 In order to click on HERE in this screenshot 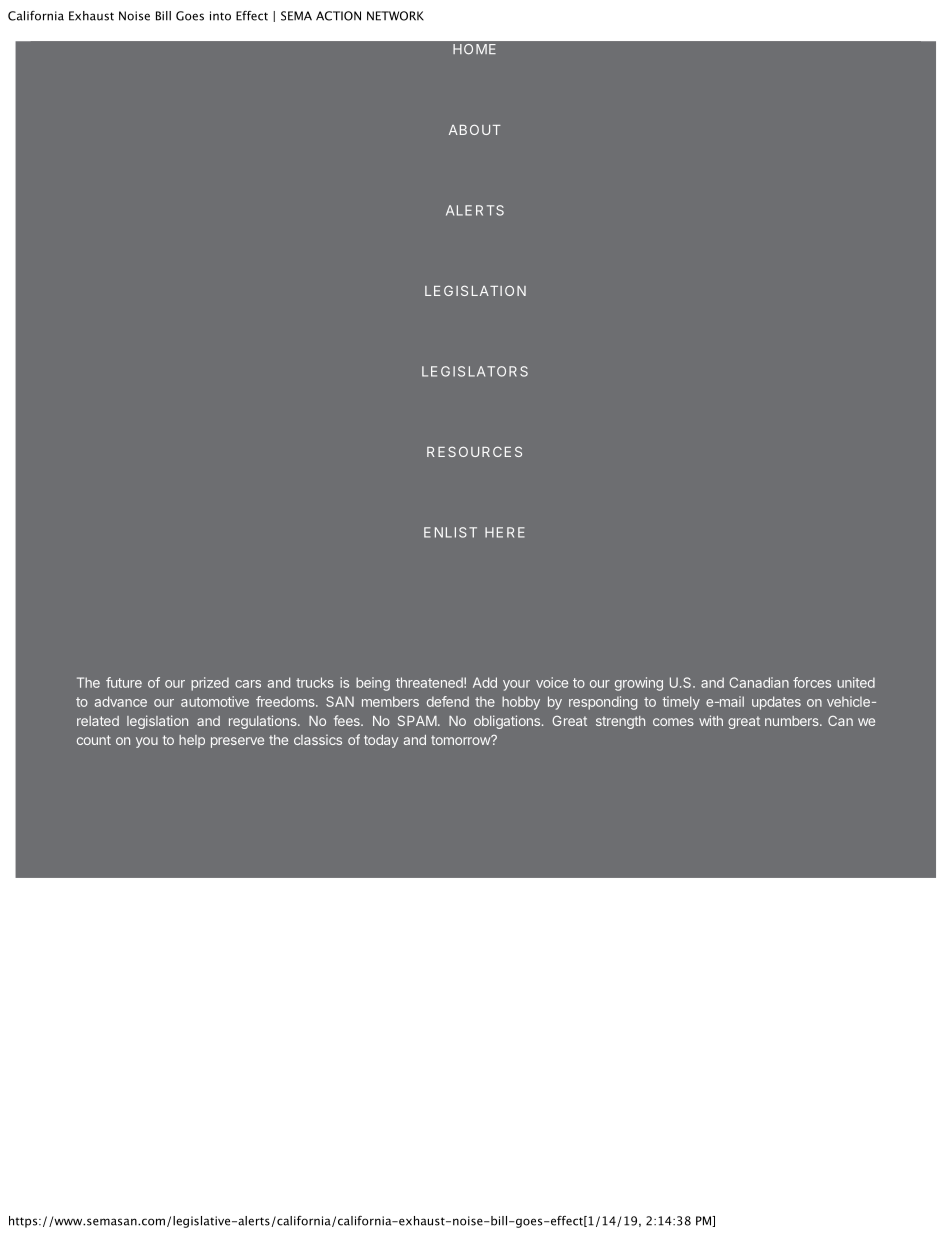, I will do `click(505, 532)`.
